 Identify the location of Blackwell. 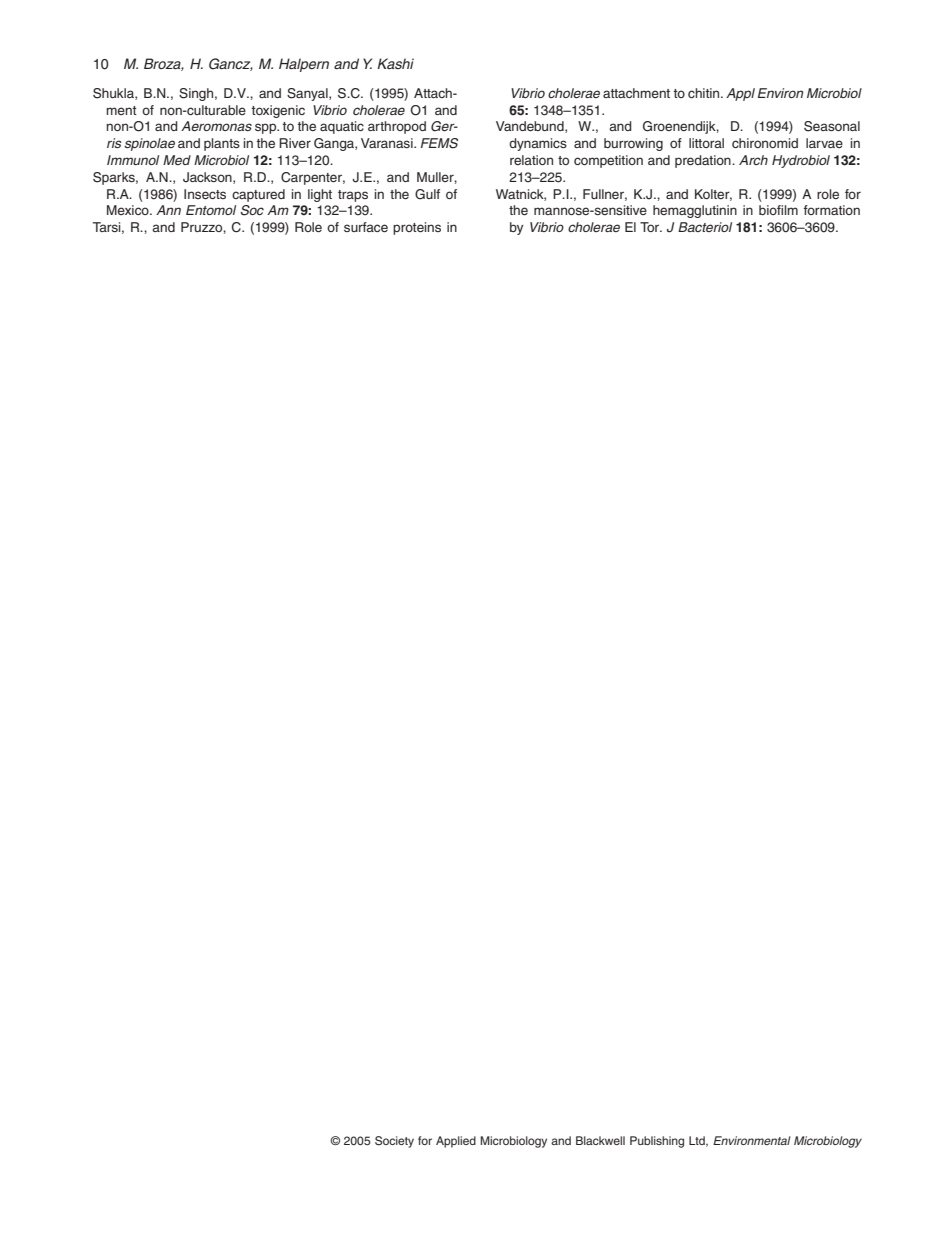
(600, 1140).
